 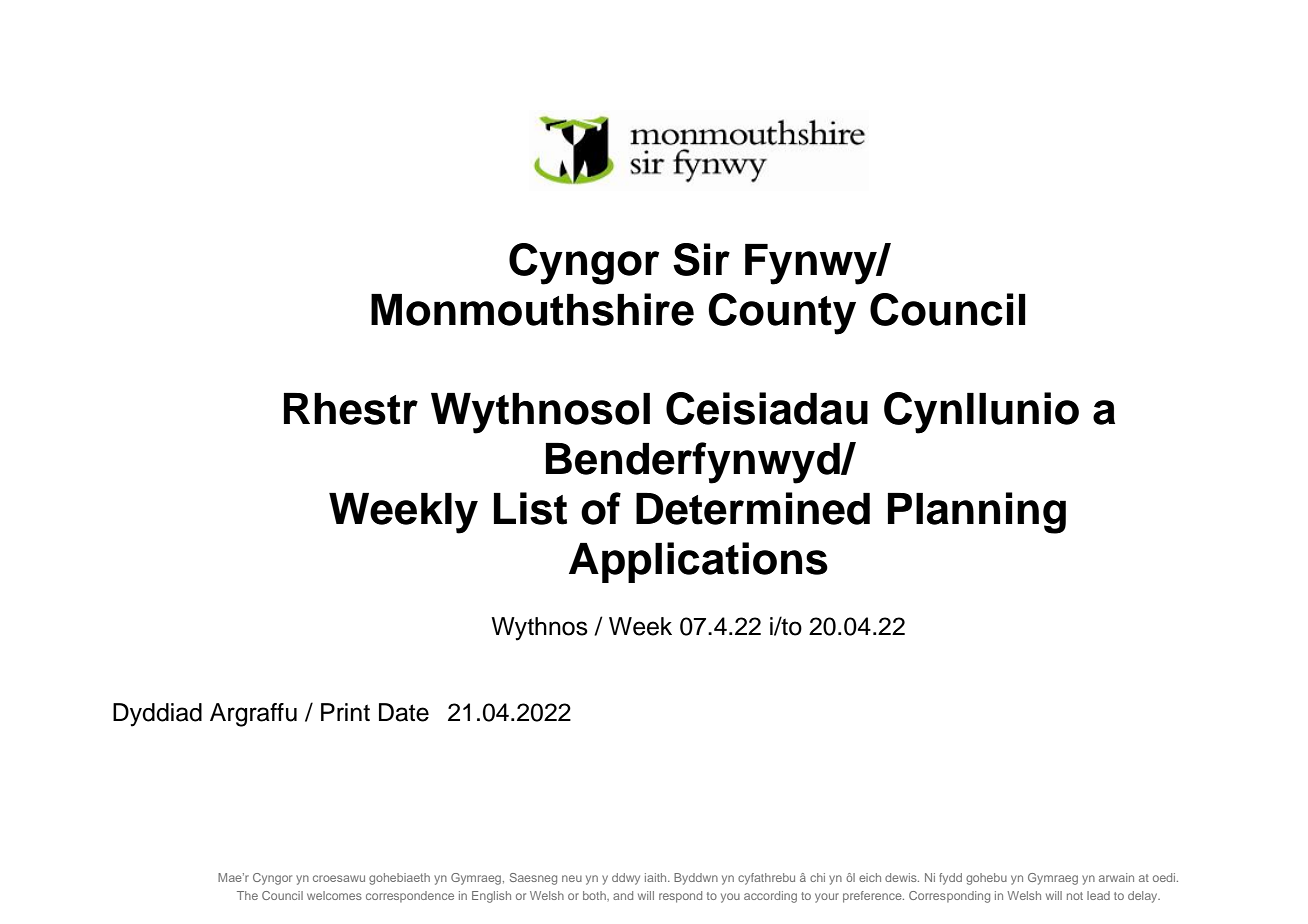 What do you see at coordinates (334, 895) in the screenshot?
I see `welcomes` at bounding box center [334, 895].
